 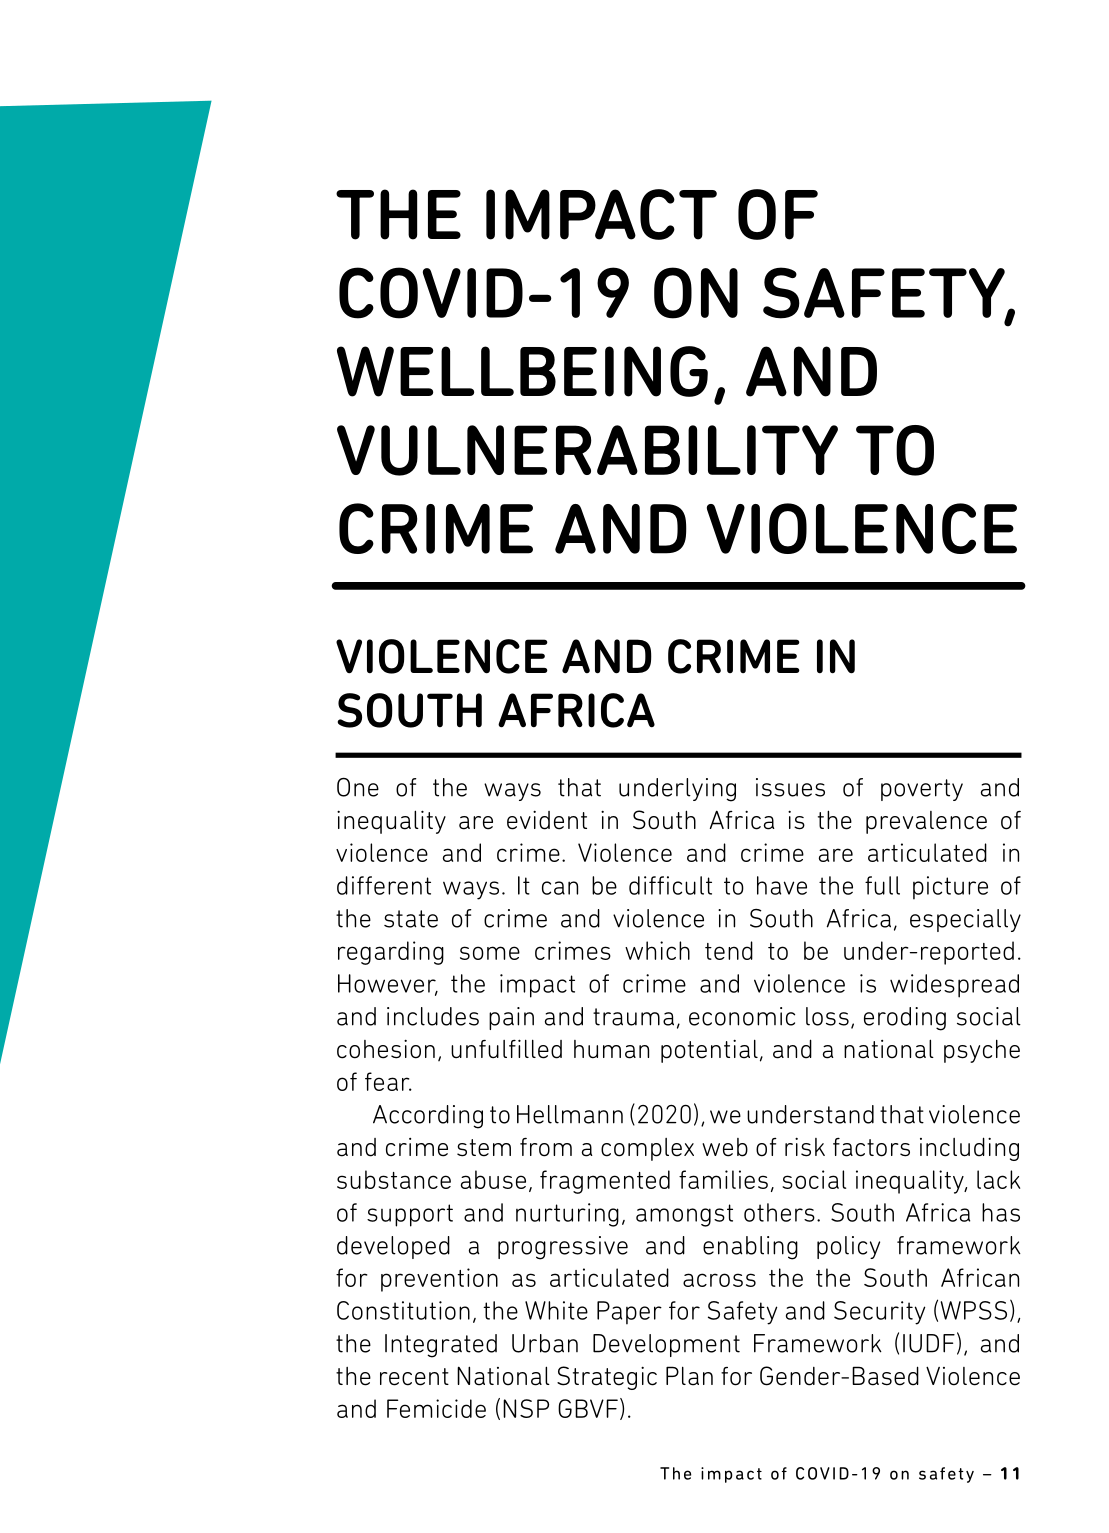 I want to click on difficult, so click(x=670, y=885).
